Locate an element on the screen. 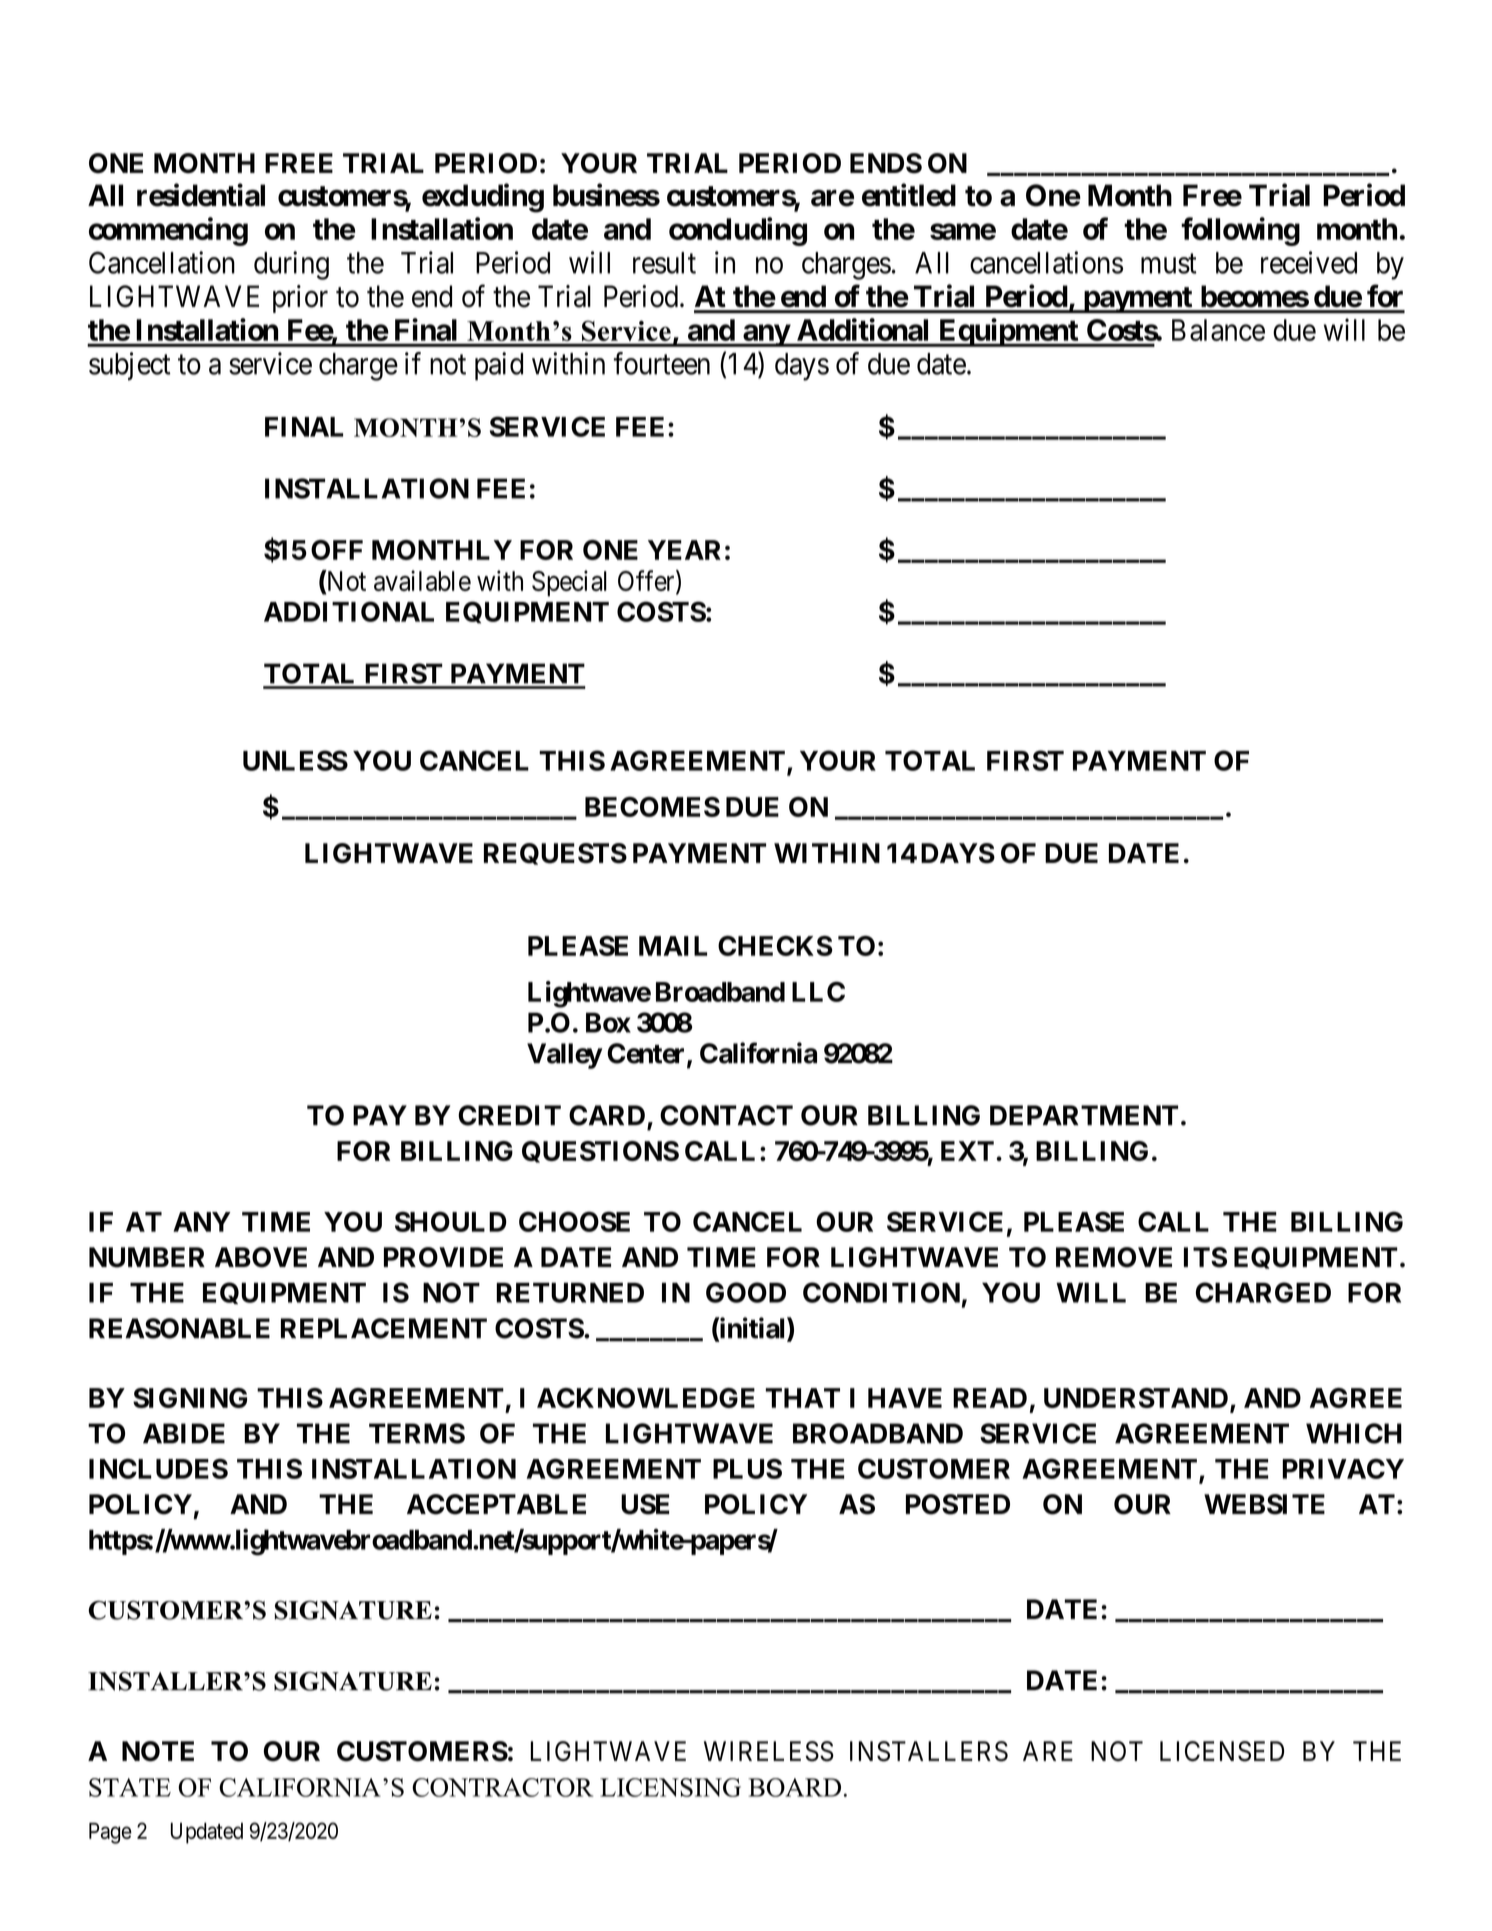 This screenshot has width=1492, height=1931. DEPARTMENT is located at coordinates (1084, 1115).
